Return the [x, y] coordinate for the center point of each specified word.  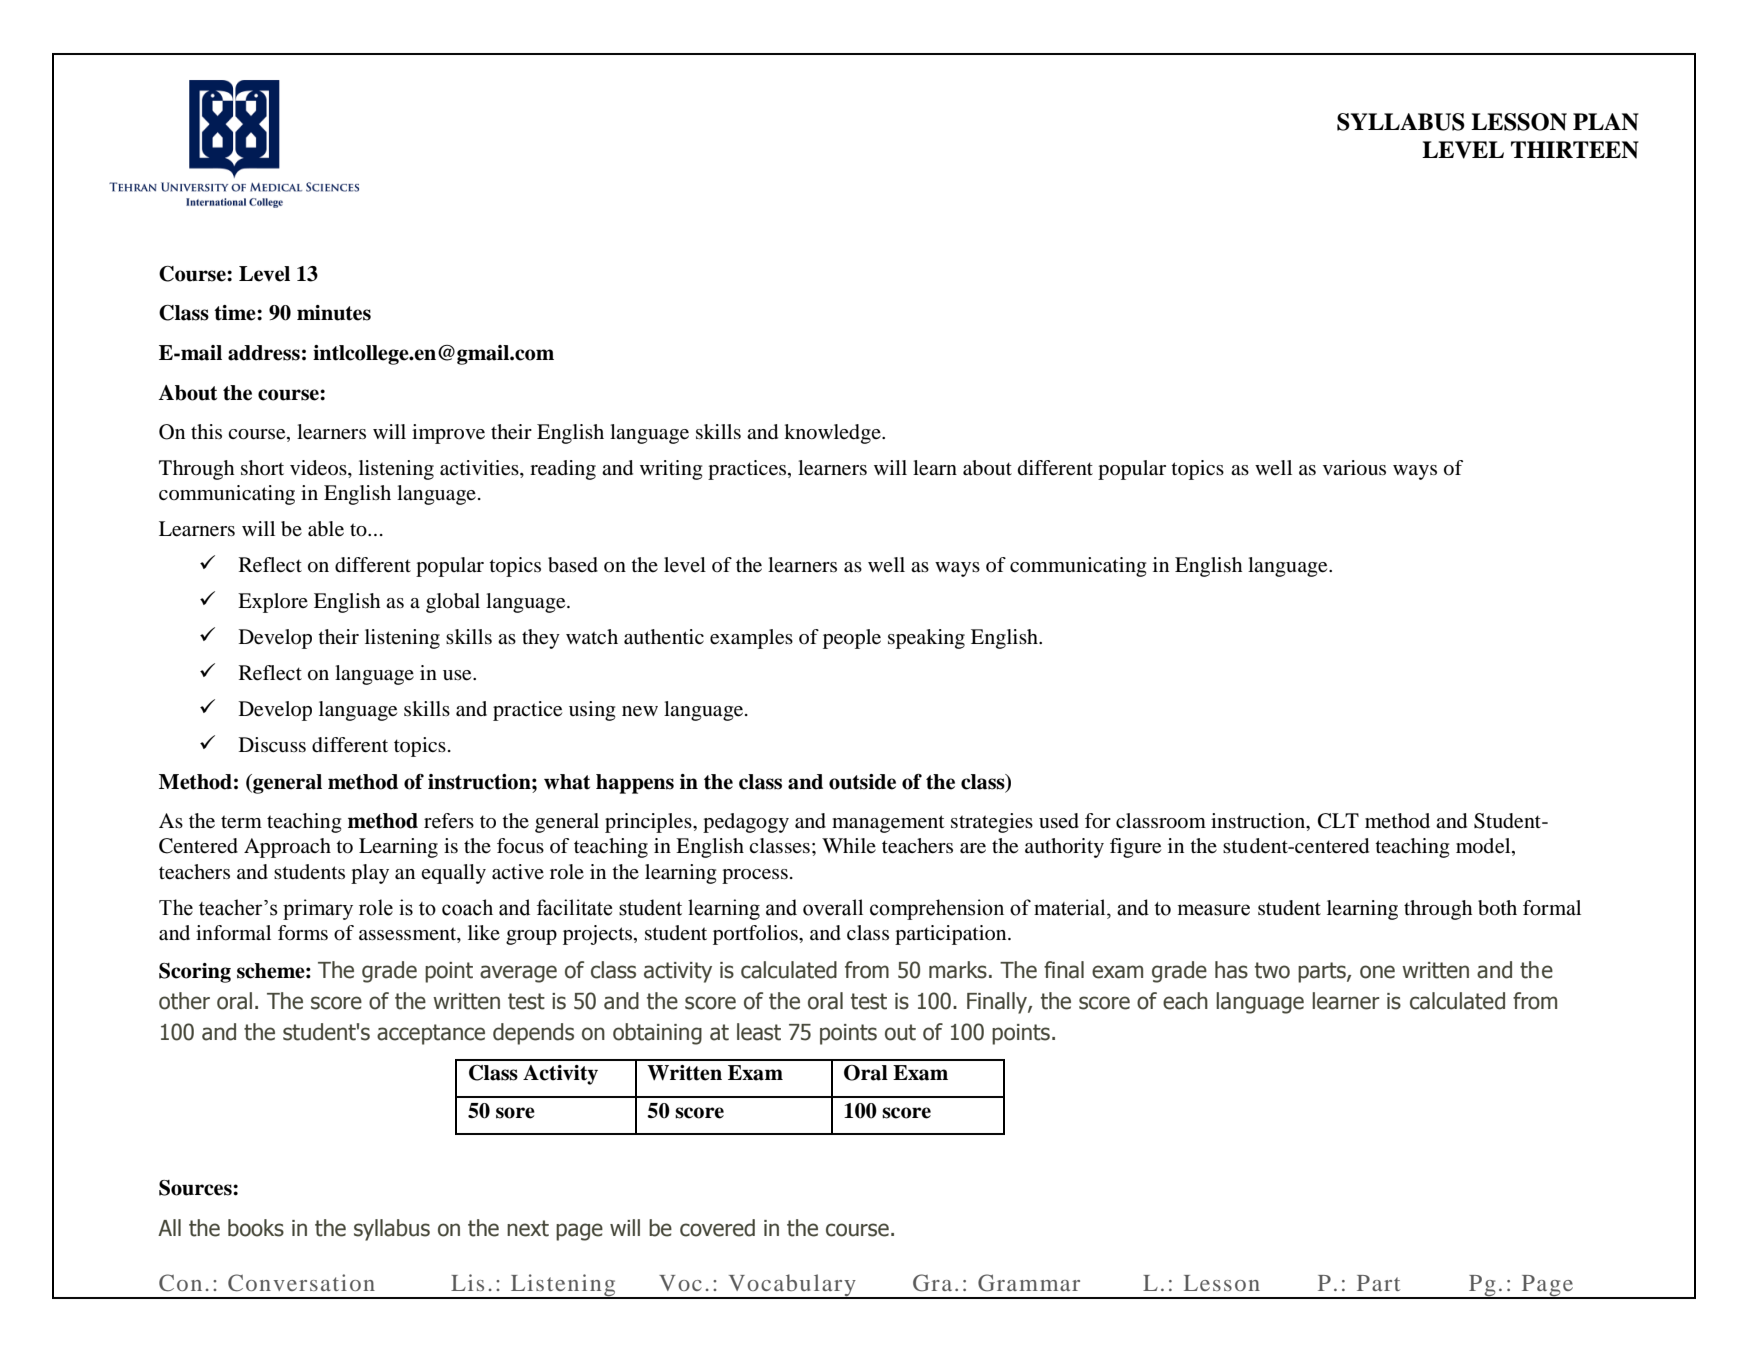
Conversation [301, 1283]
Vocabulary [792, 1286]
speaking [926, 639]
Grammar [1029, 1283]
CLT [1338, 821]
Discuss [272, 745]
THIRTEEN [1575, 150]
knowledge [833, 434]
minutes [334, 313]
